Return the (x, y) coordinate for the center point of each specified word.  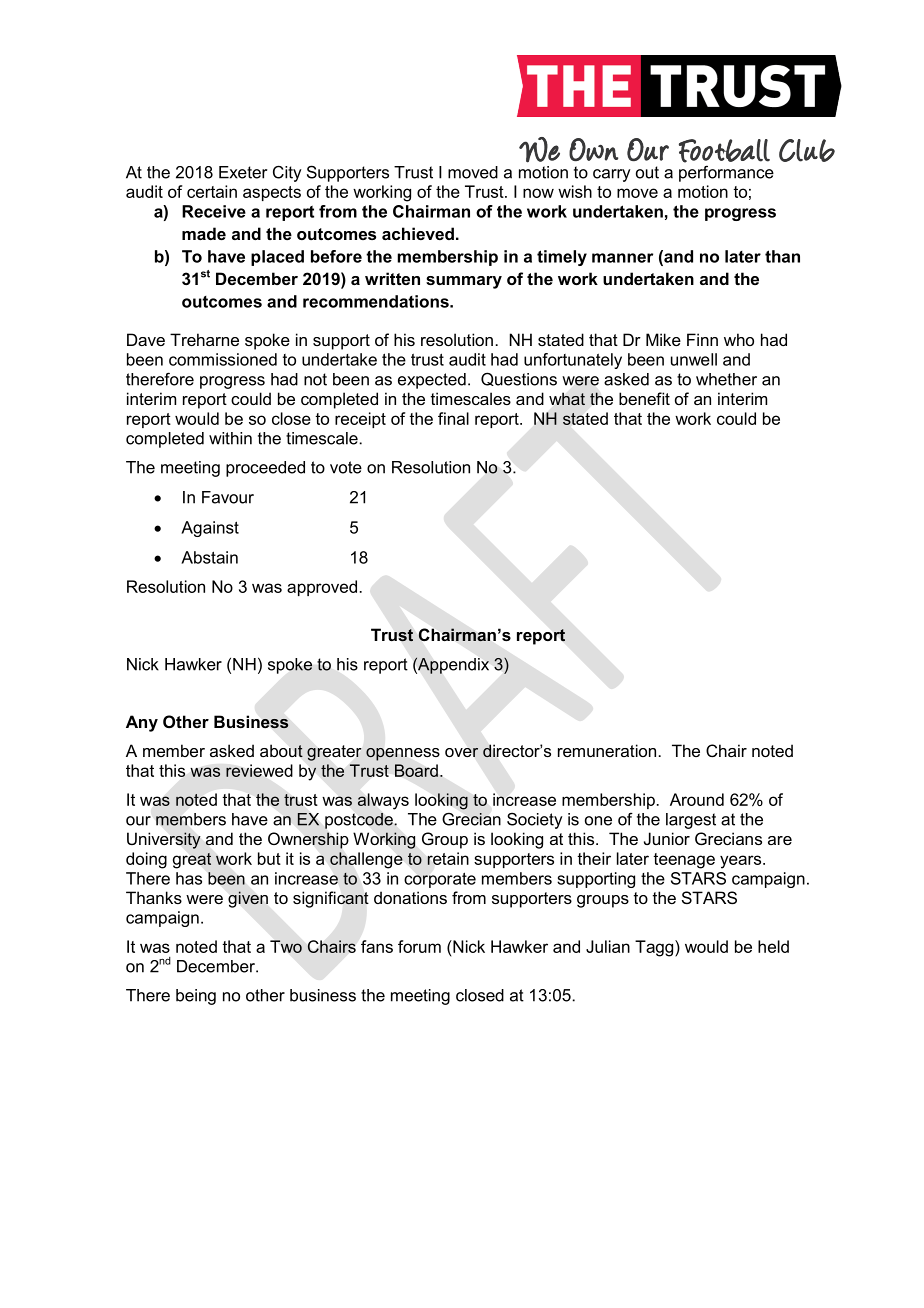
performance (726, 173)
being (196, 997)
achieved (418, 233)
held (773, 946)
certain (212, 191)
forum (419, 946)
